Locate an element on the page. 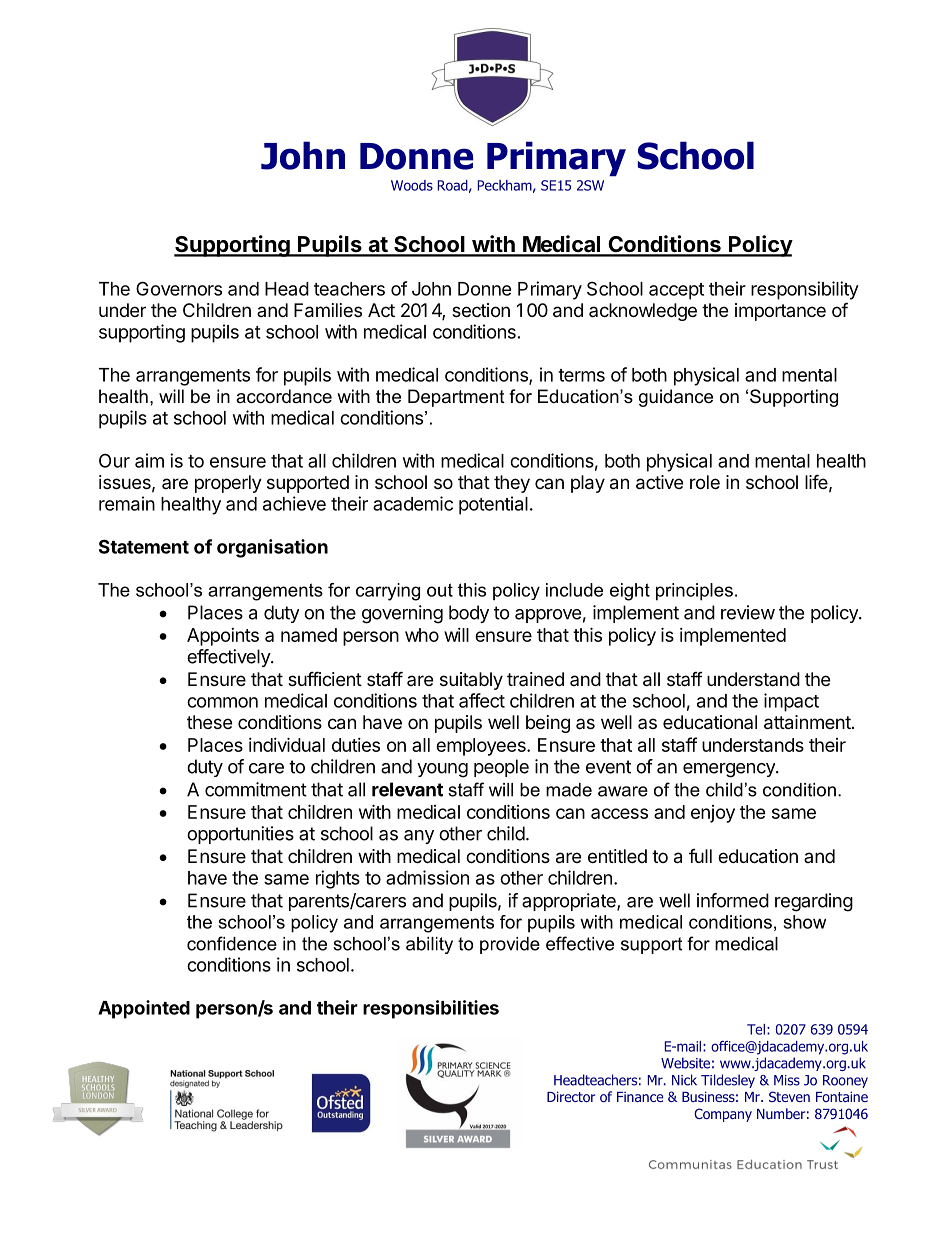  Appointed is located at coordinates (144, 1009).
